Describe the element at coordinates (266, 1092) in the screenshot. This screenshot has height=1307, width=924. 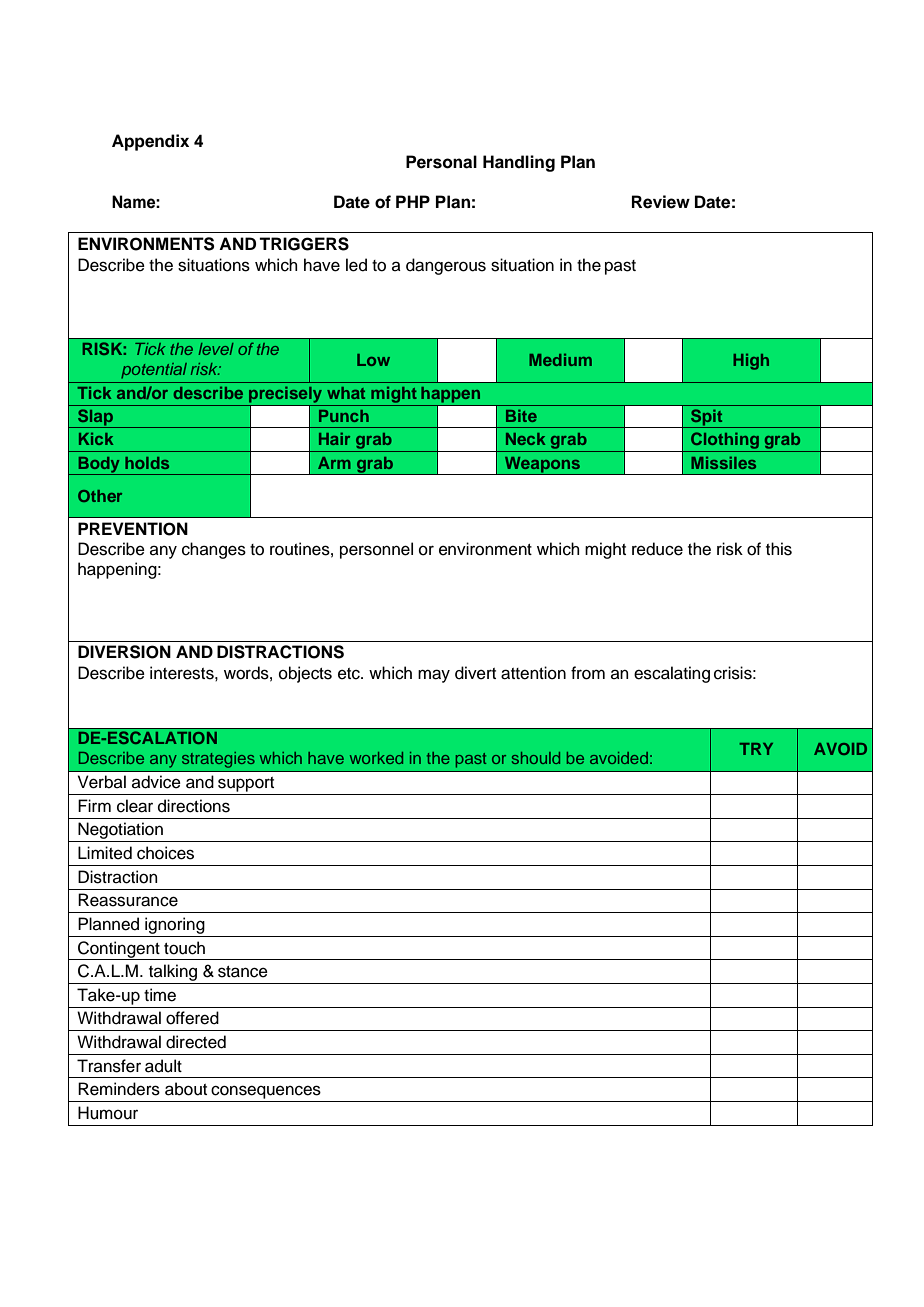
I see `consequences` at that location.
